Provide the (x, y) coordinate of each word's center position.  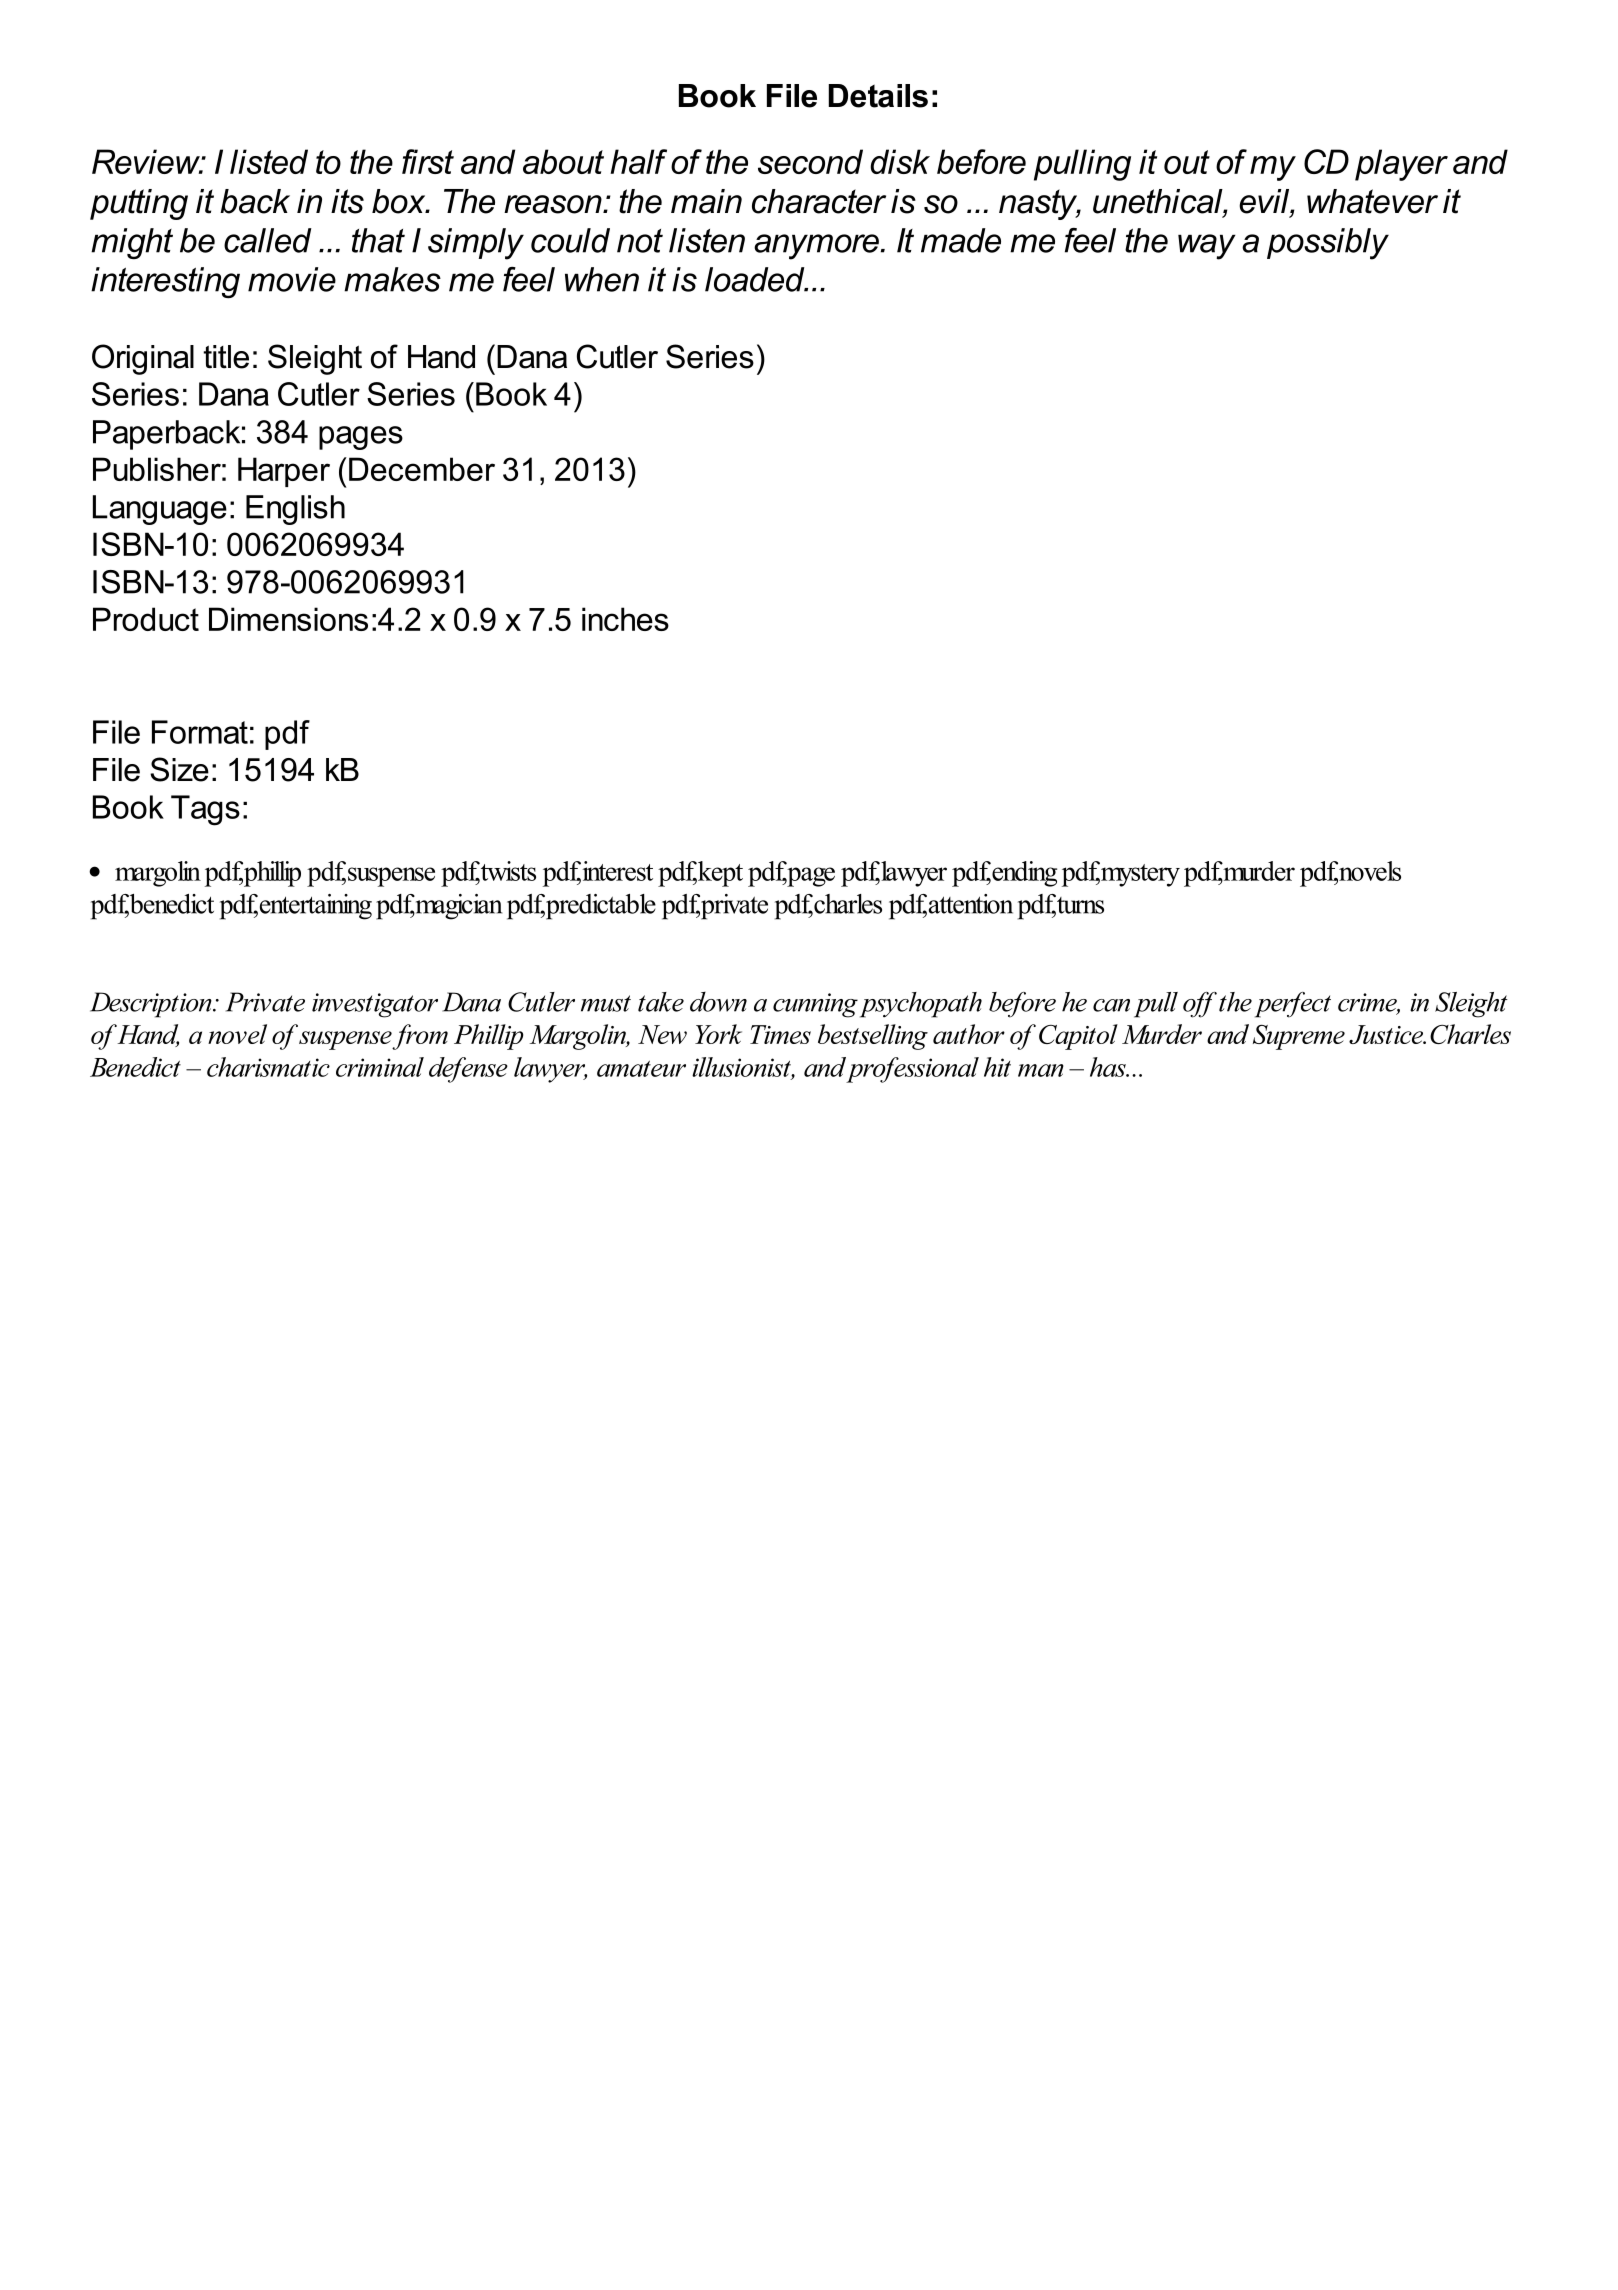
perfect (1293, 1005)
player (1401, 165)
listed (269, 161)
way (1207, 247)
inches (625, 619)
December (422, 469)
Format (200, 732)
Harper (284, 472)
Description (152, 1005)
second (810, 161)
